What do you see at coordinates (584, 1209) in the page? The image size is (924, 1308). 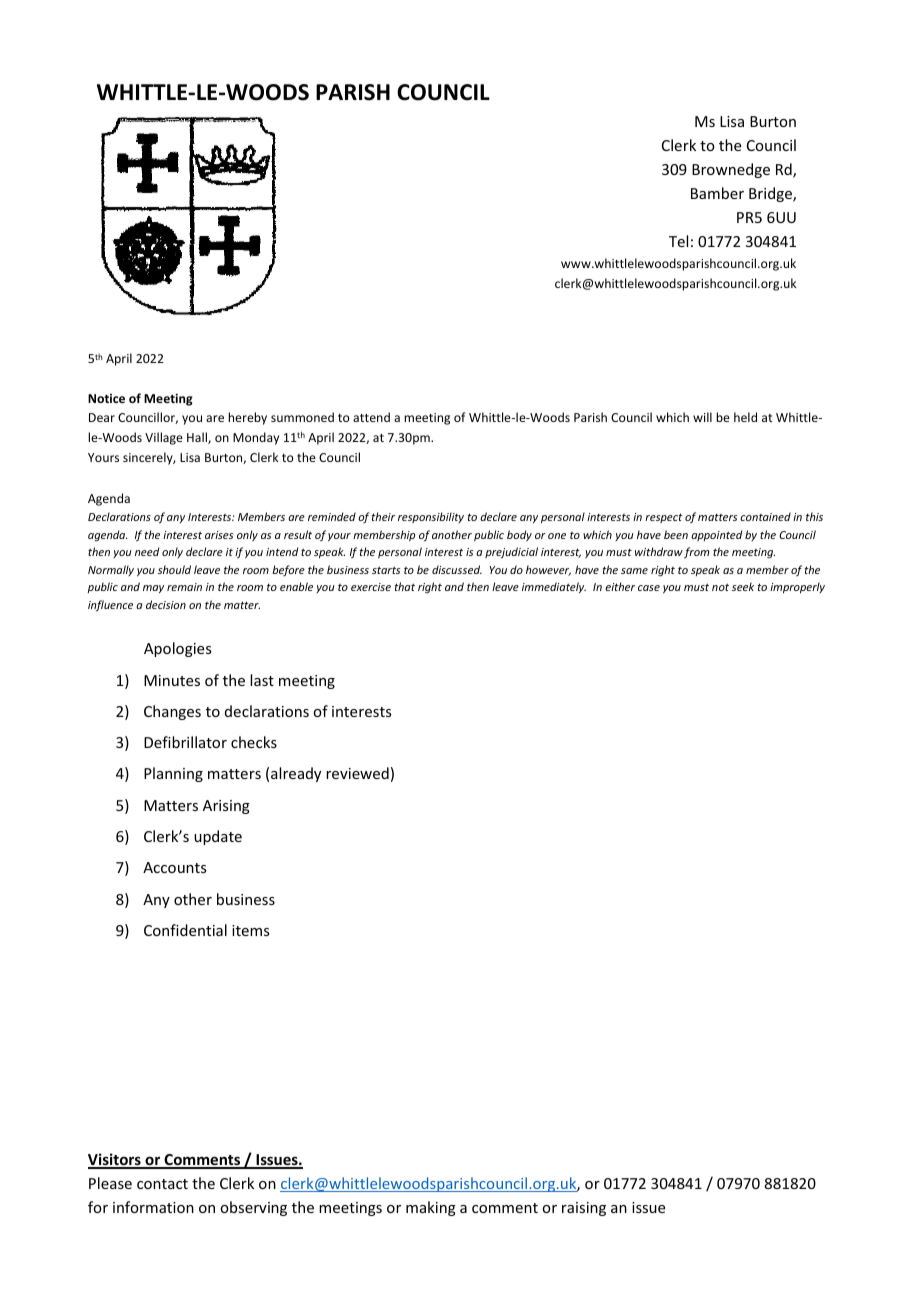 I see `raising` at bounding box center [584, 1209].
